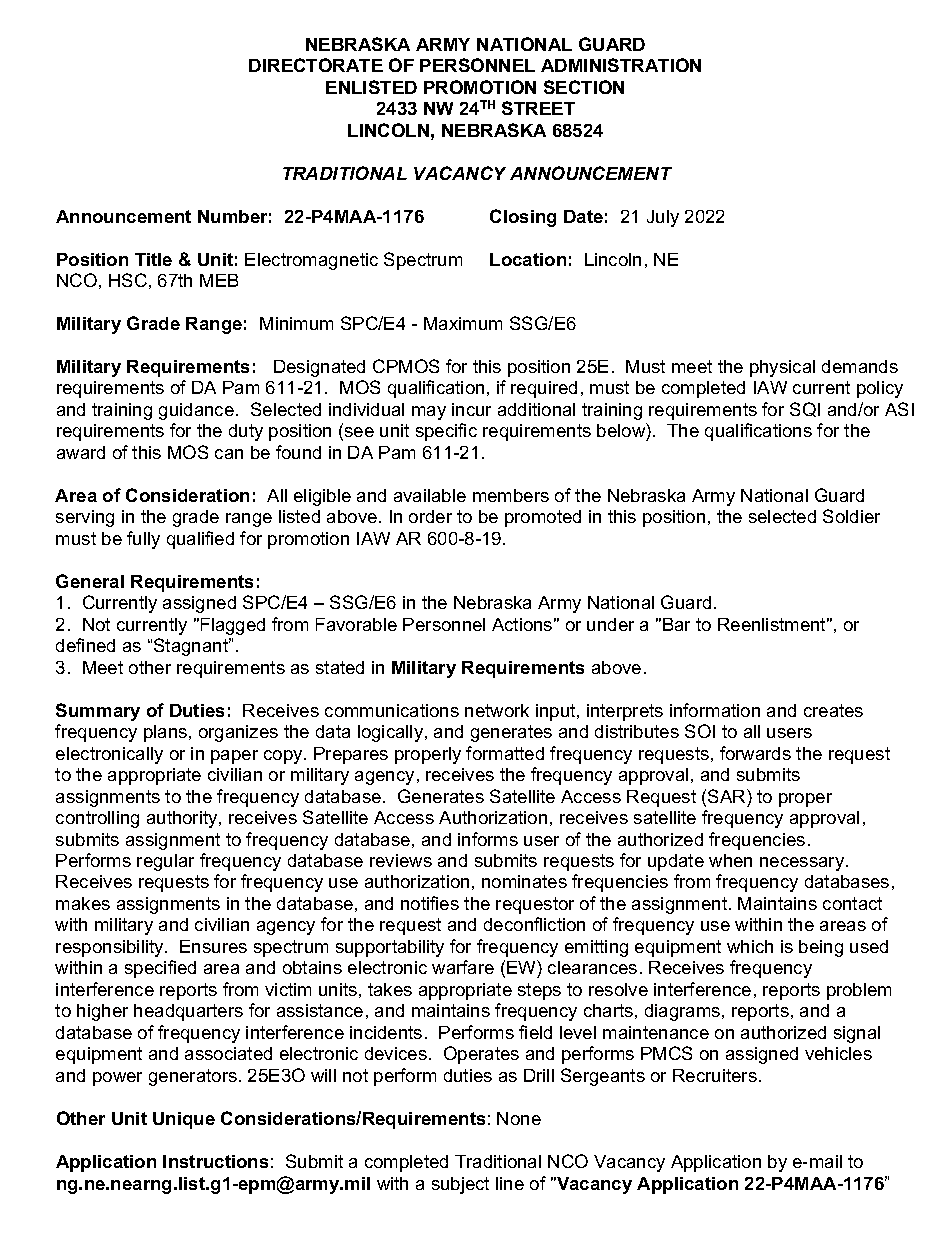 The image size is (952, 1233). Describe the element at coordinates (782, 368) in the screenshot. I see `physical` at that location.
